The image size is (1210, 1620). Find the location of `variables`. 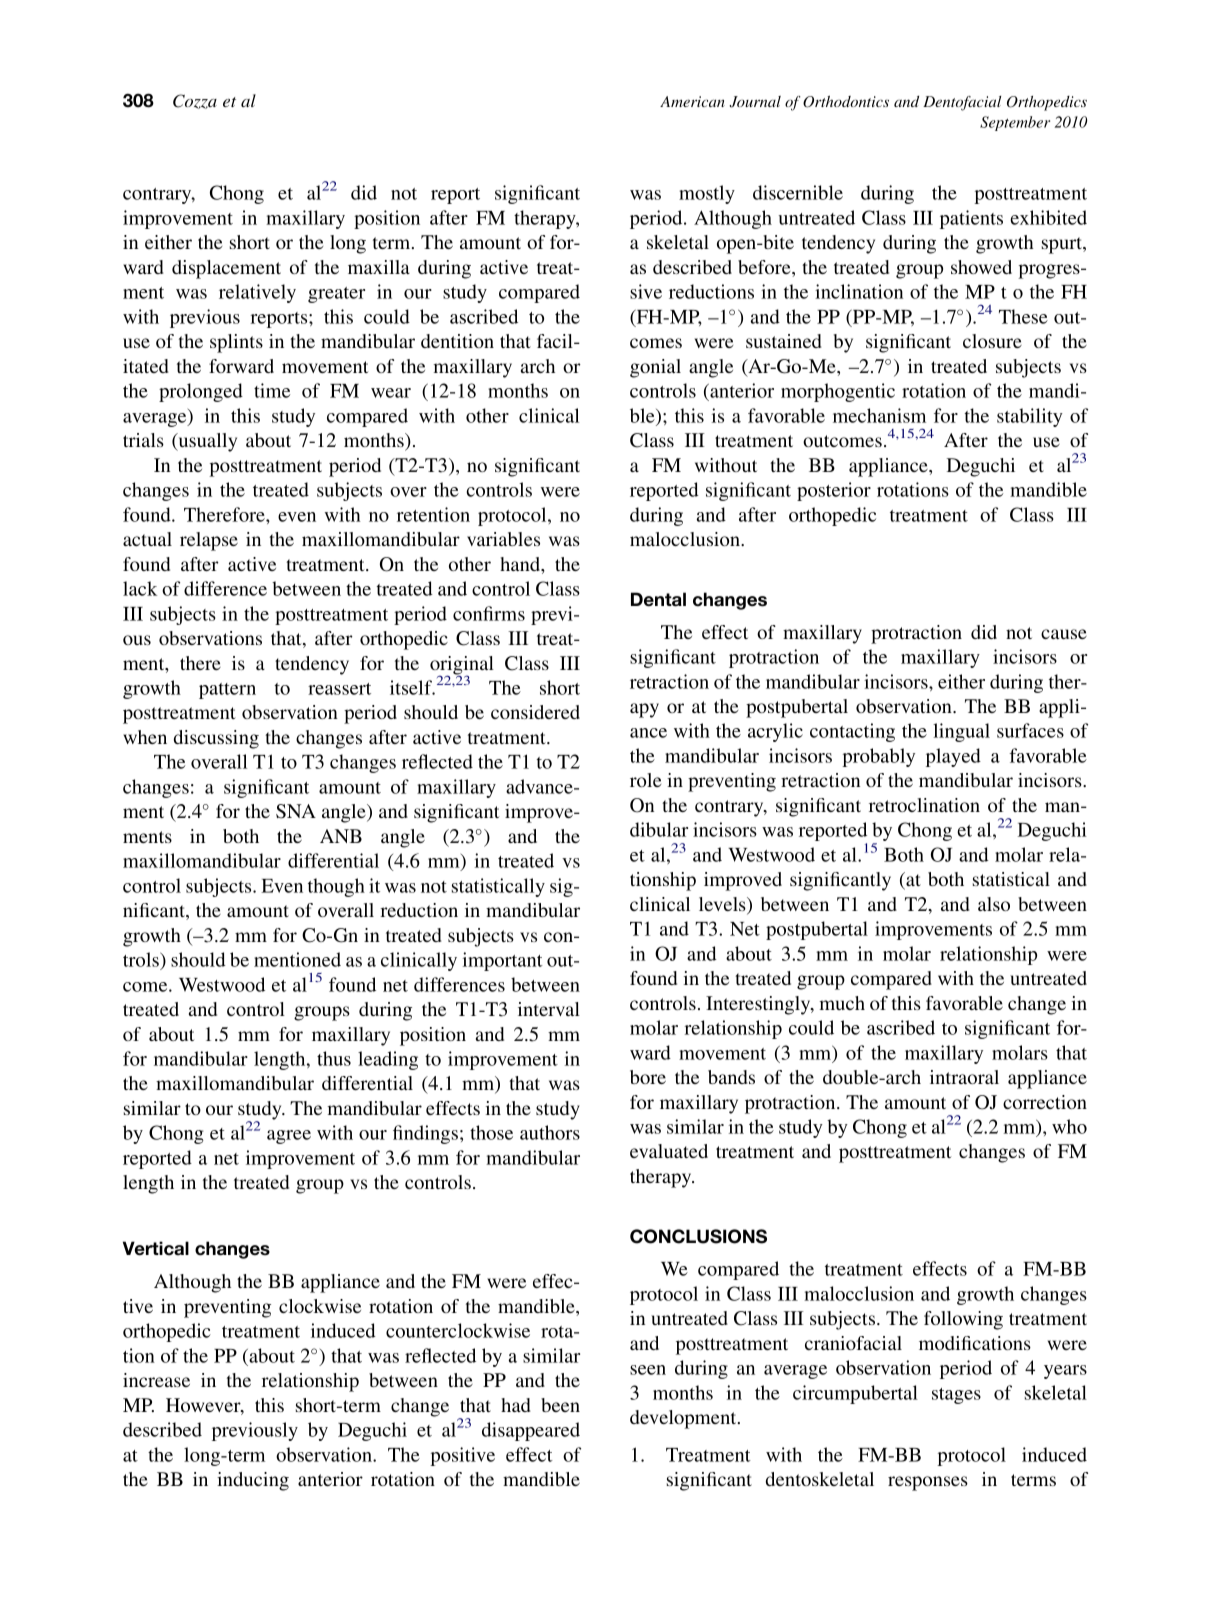

variables is located at coordinates (503, 539).
